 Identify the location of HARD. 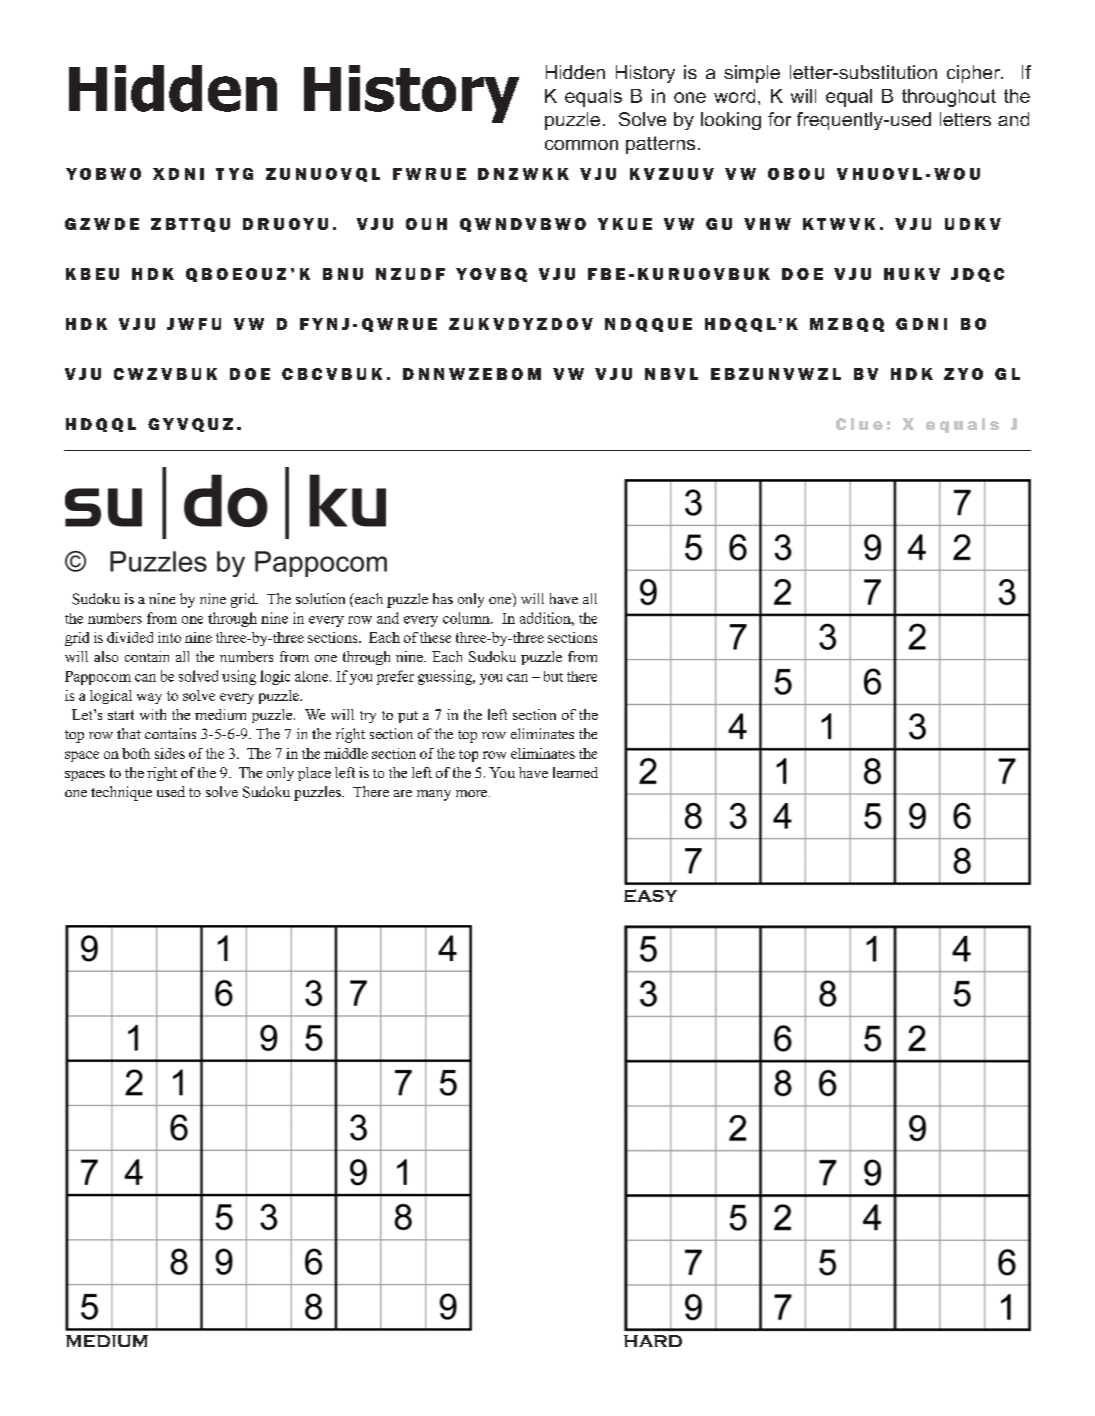
(653, 1341).
